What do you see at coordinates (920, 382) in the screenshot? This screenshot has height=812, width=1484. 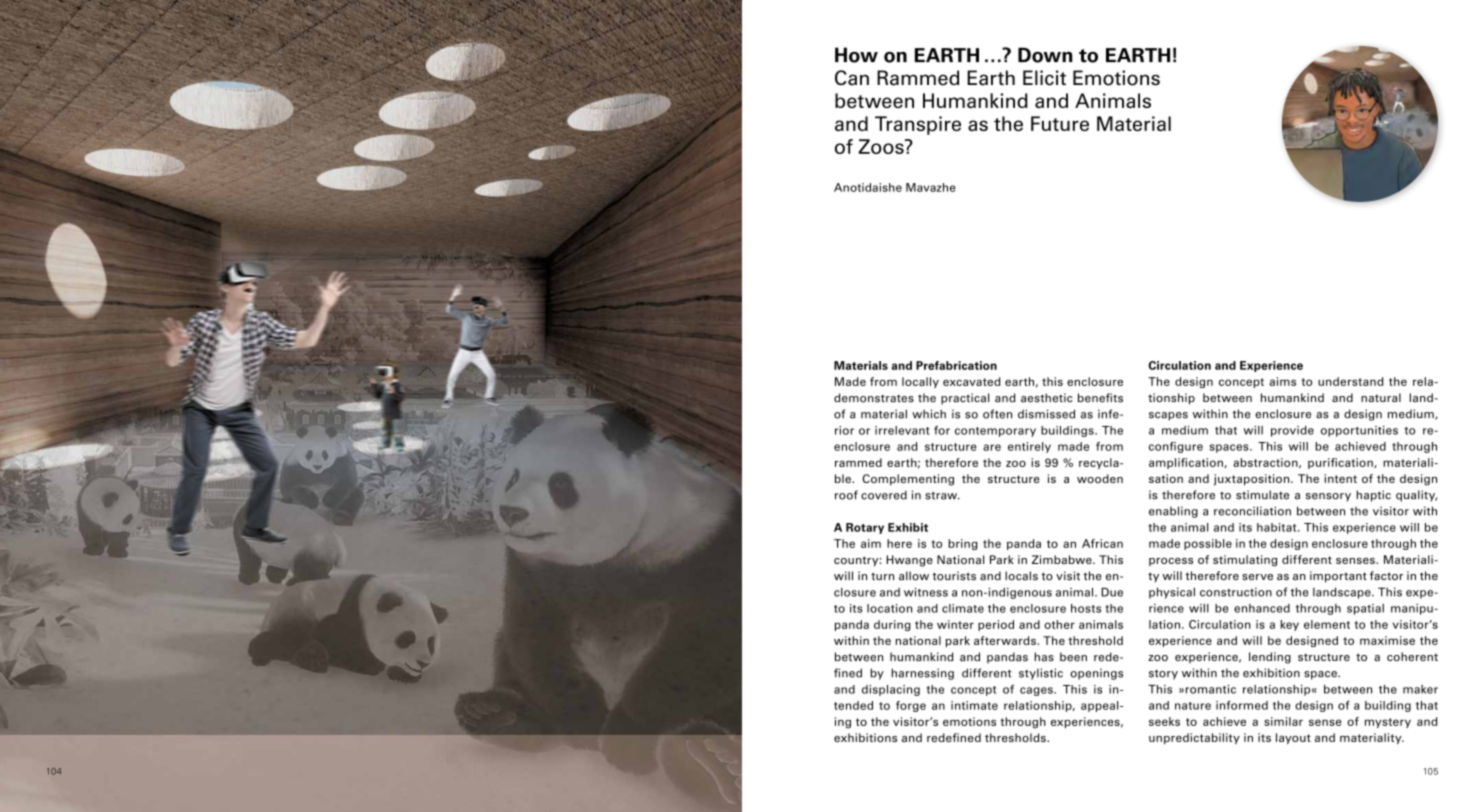 I see `locally` at bounding box center [920, 382].
